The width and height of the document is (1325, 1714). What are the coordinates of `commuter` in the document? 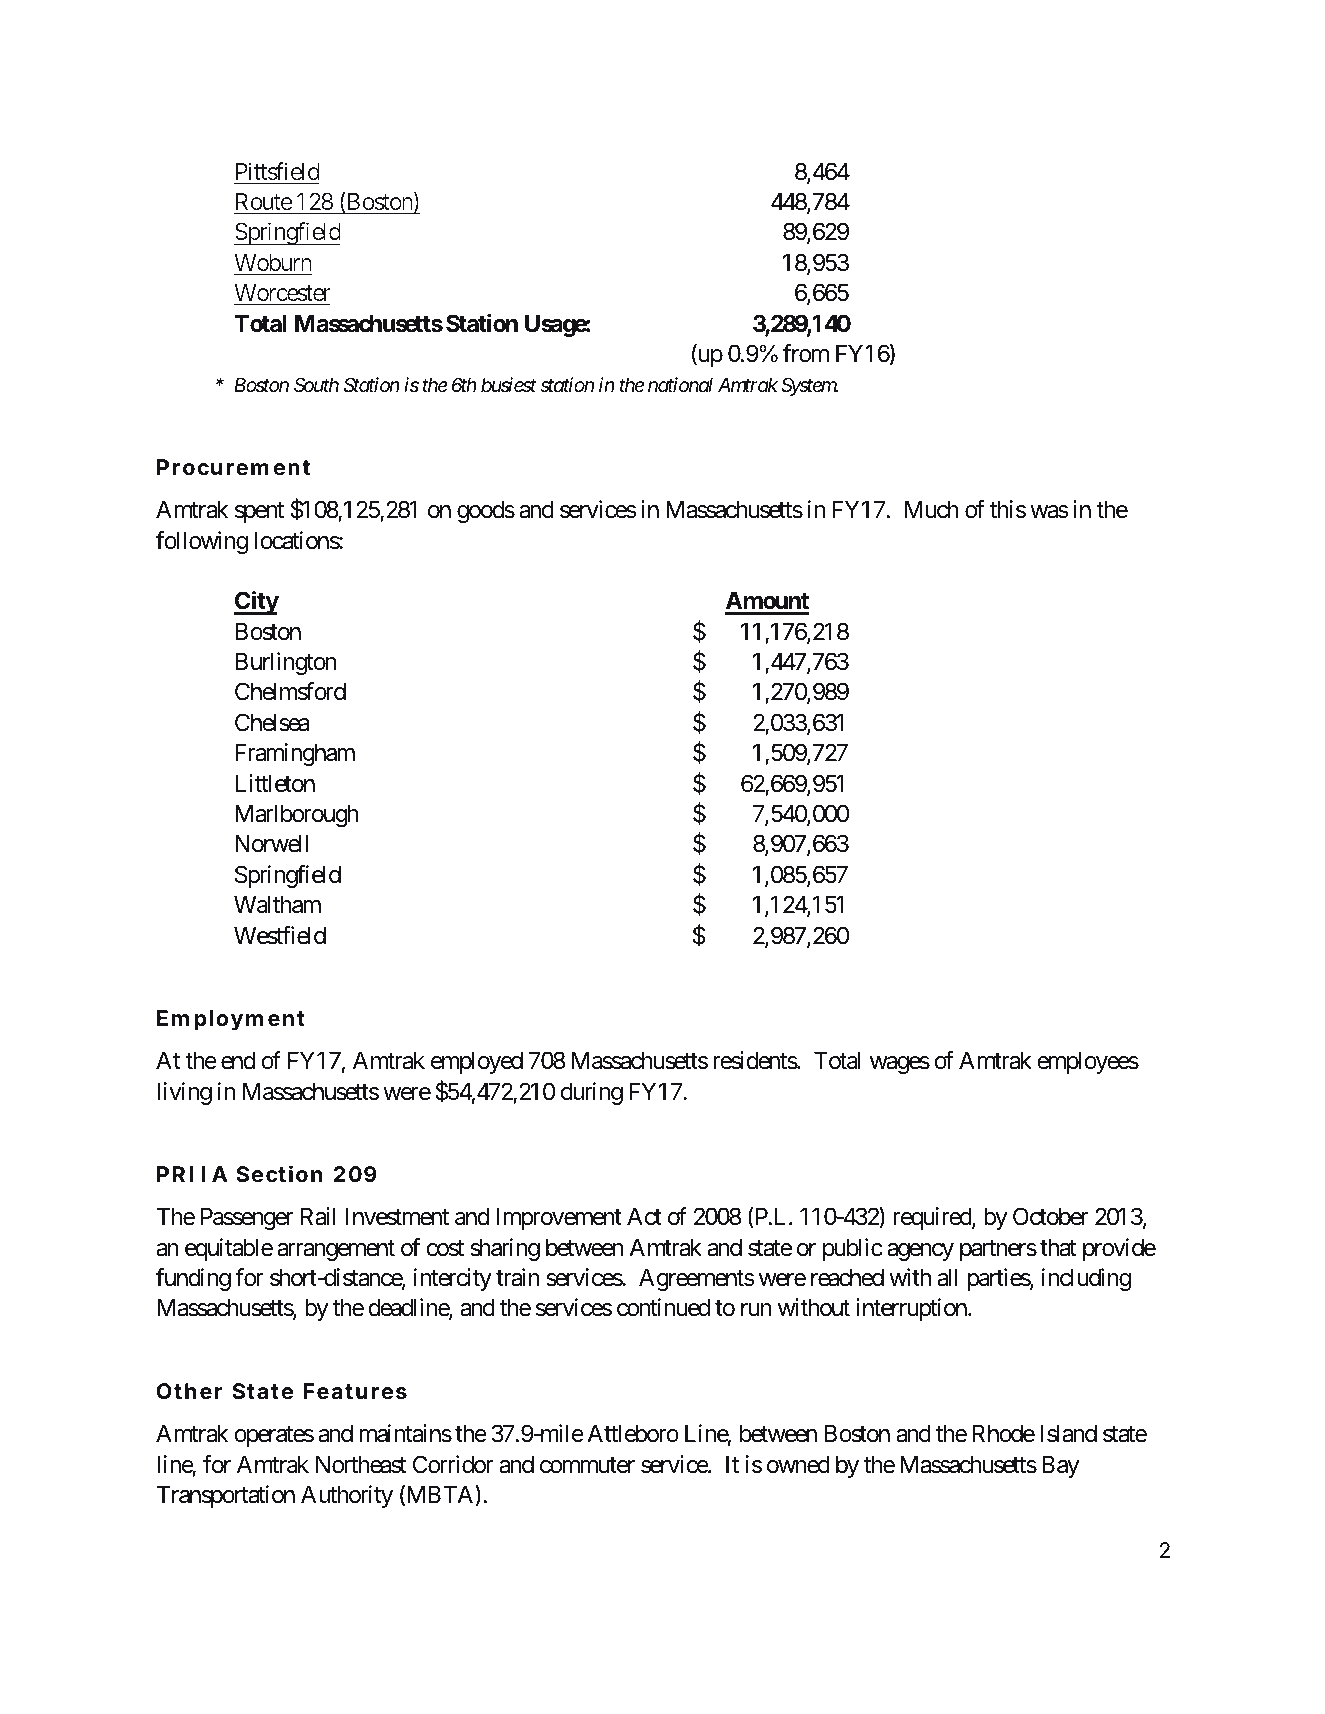 It's located at (587, 1465).
